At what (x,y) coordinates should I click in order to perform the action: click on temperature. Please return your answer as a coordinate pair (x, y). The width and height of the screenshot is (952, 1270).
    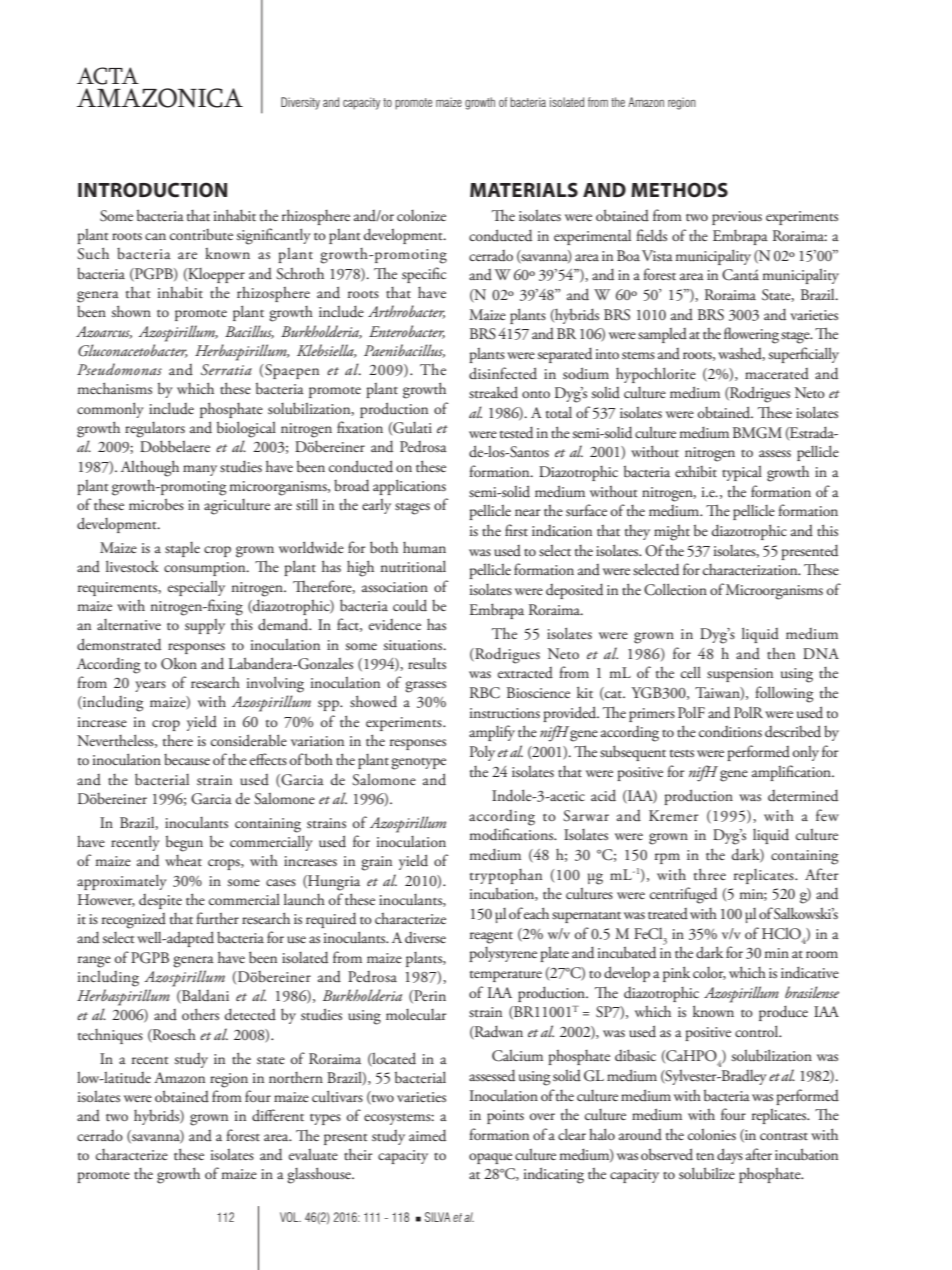
    Looking at the image, I should click on (506, 976).
